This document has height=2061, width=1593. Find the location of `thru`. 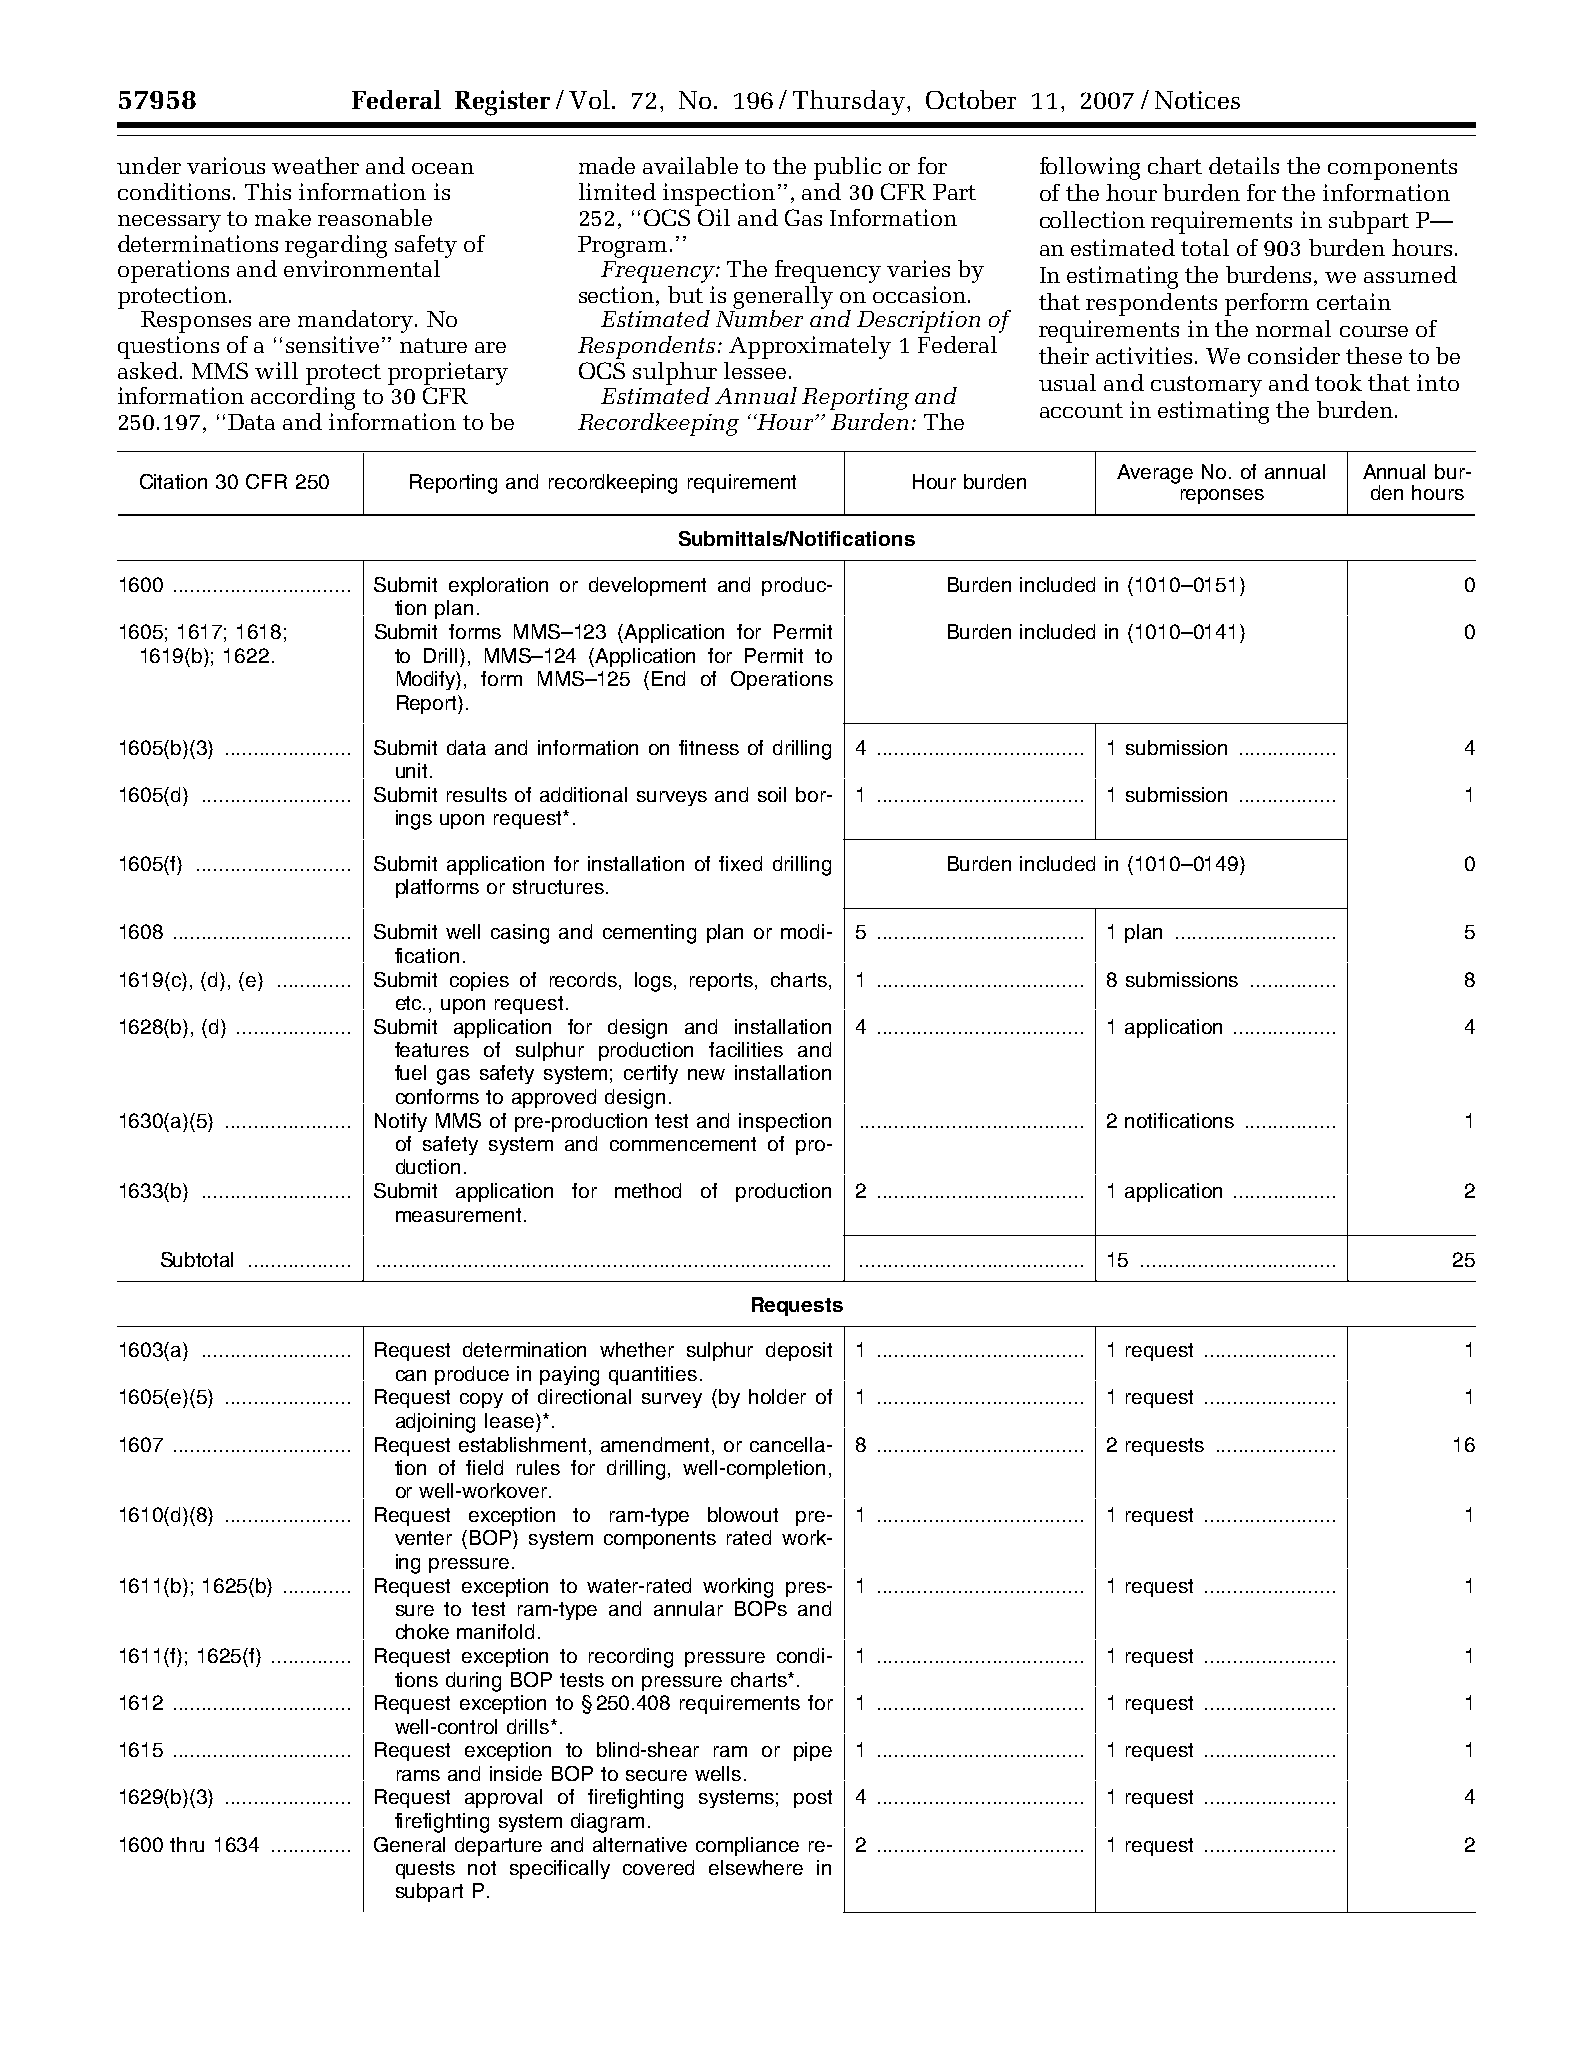

thru is located at coordinates (187, 1844).
